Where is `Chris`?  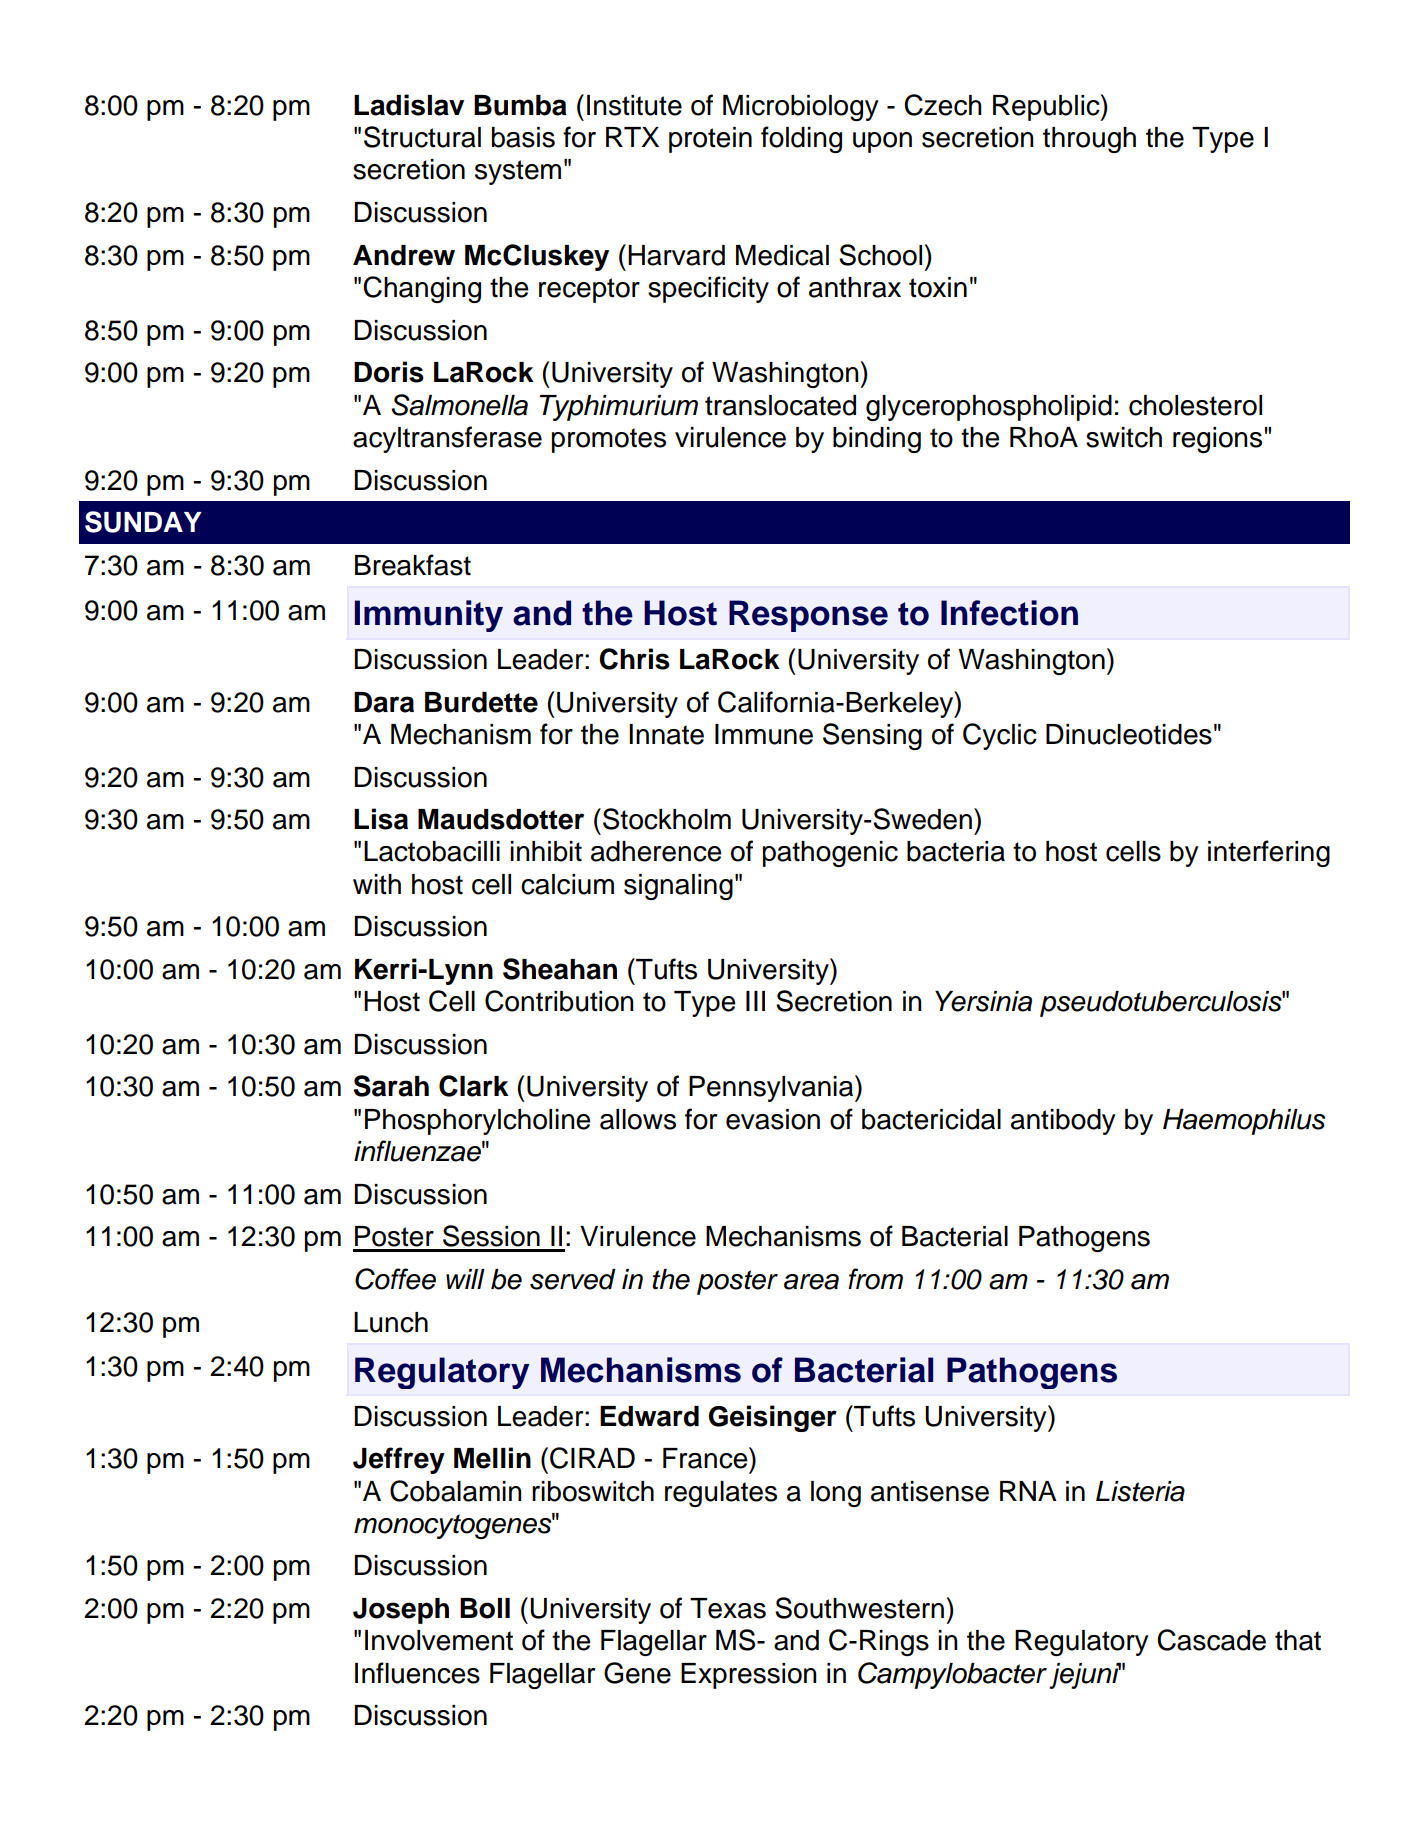
Chris is located at coordinates (634, 659).
